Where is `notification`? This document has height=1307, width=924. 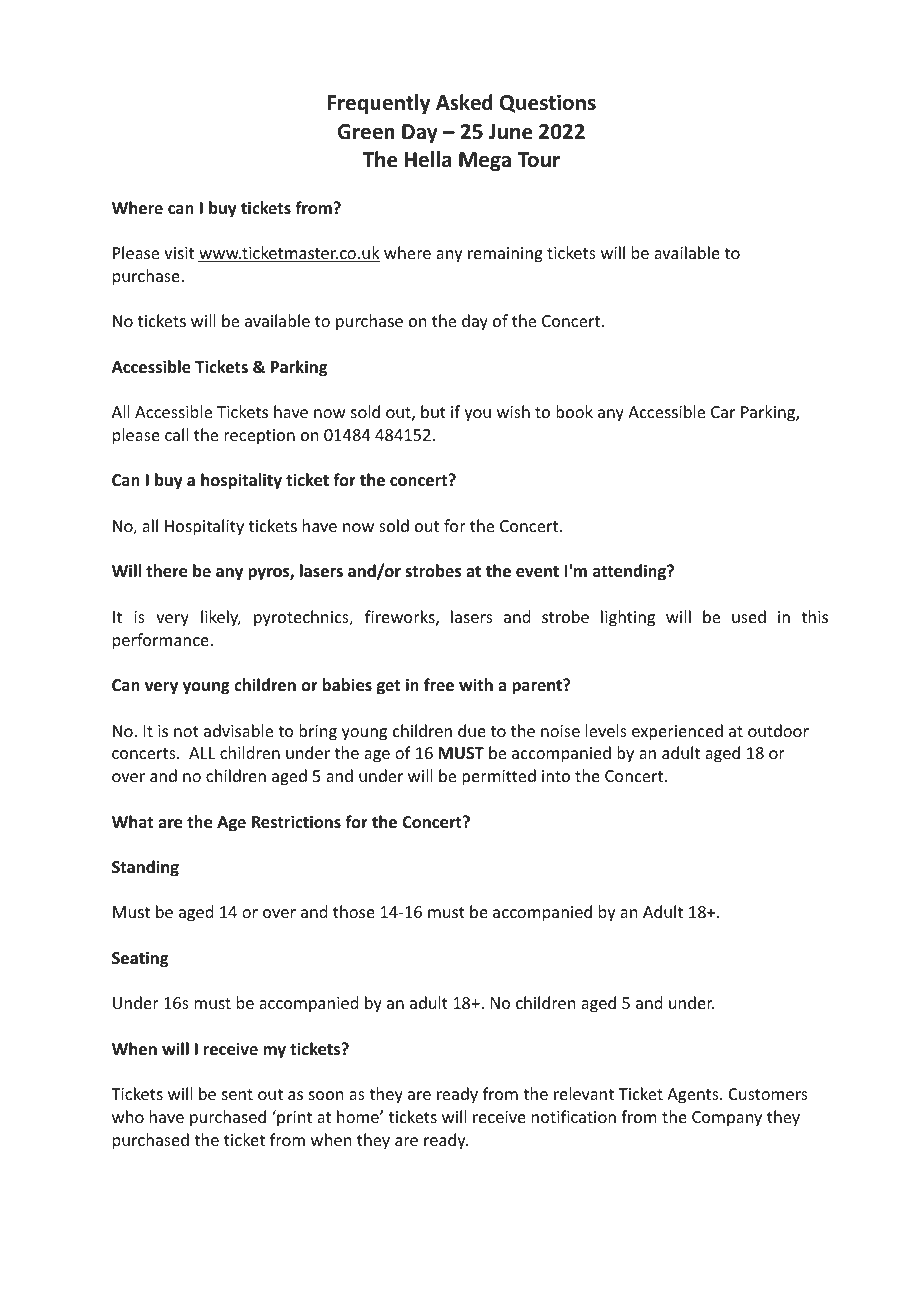 notification is located at coordinates (574, 1116).
